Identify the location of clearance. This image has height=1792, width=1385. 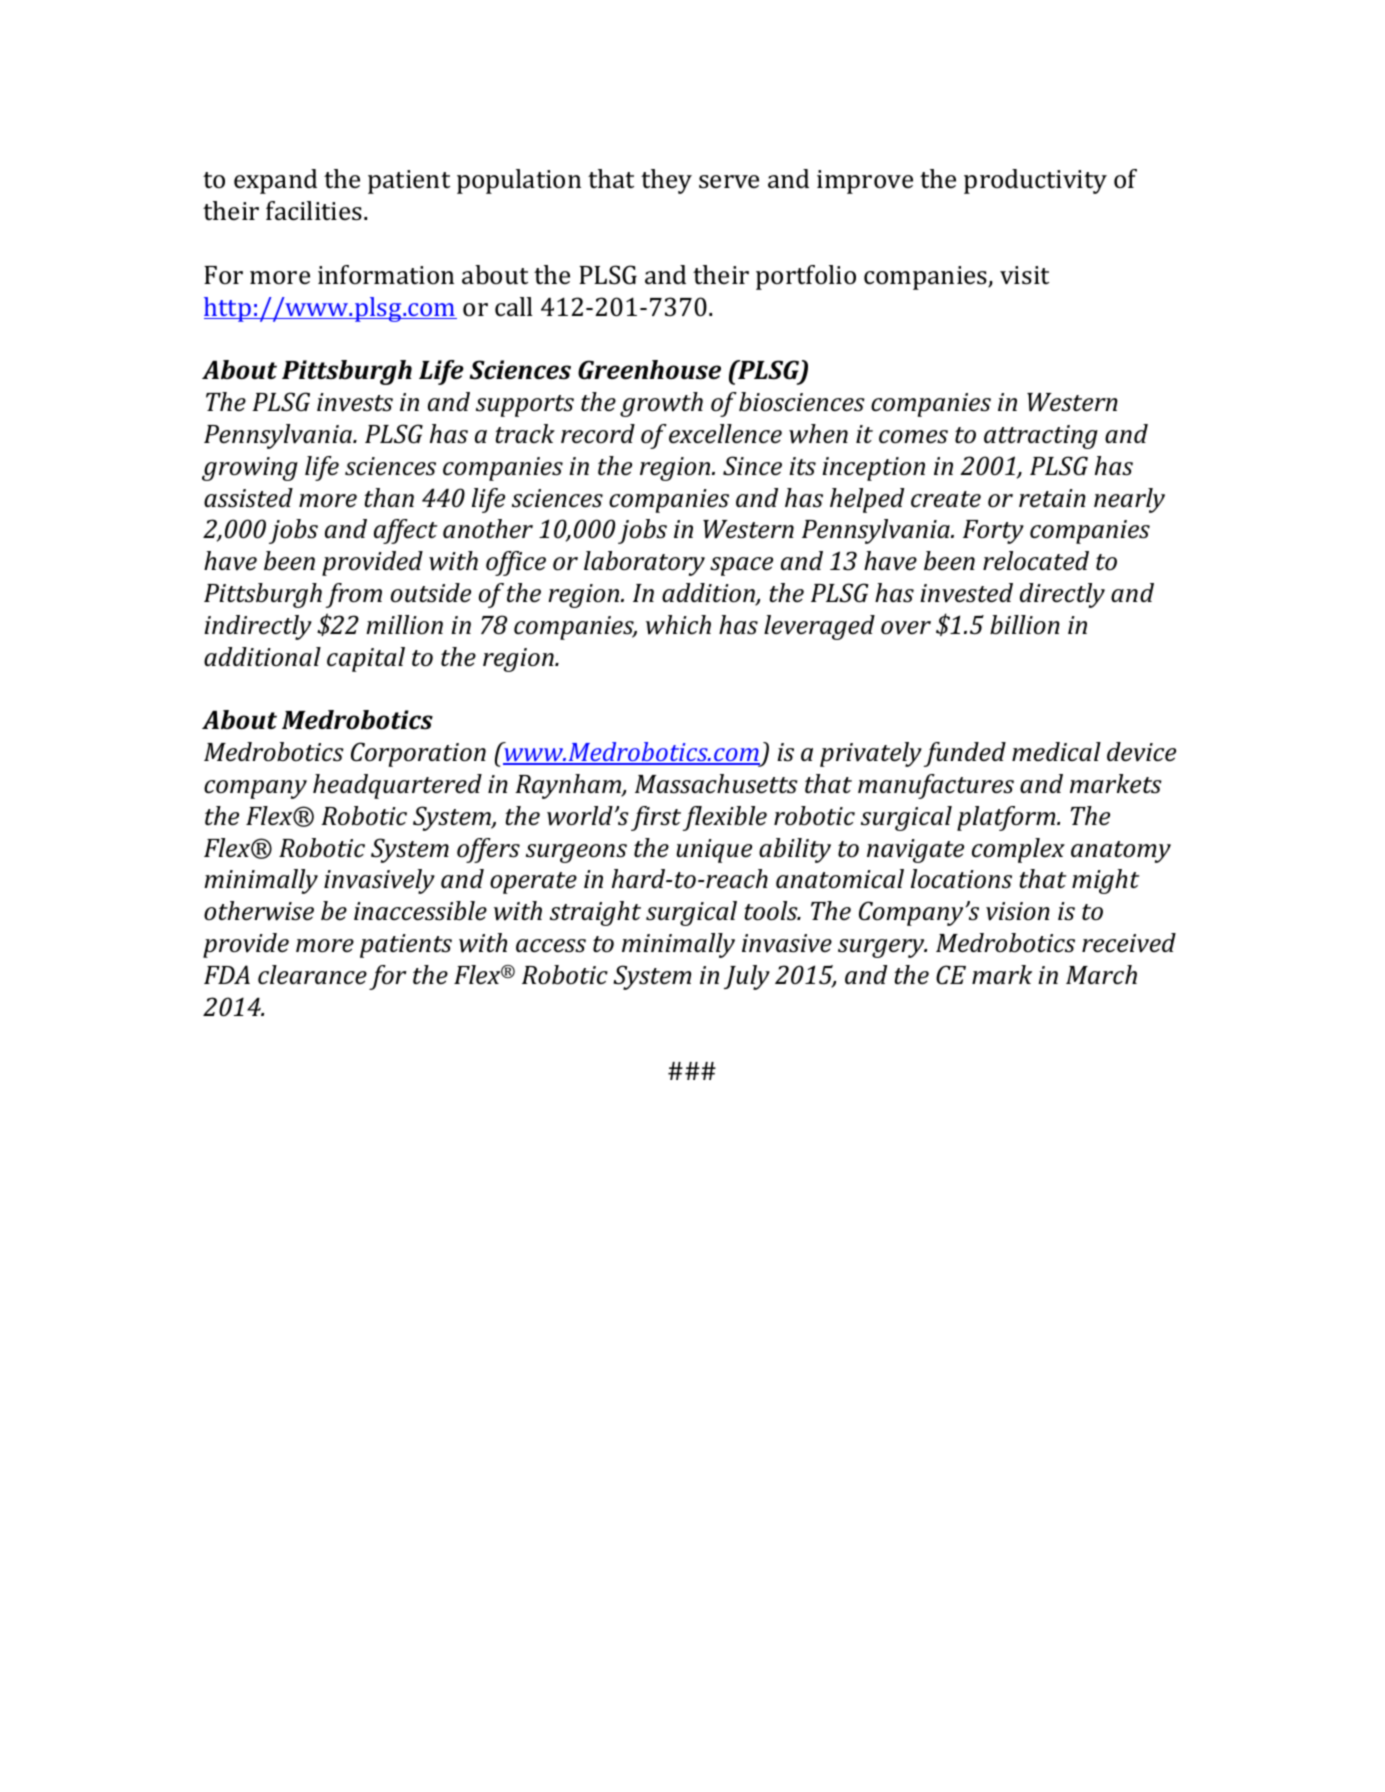
(312, 975).
